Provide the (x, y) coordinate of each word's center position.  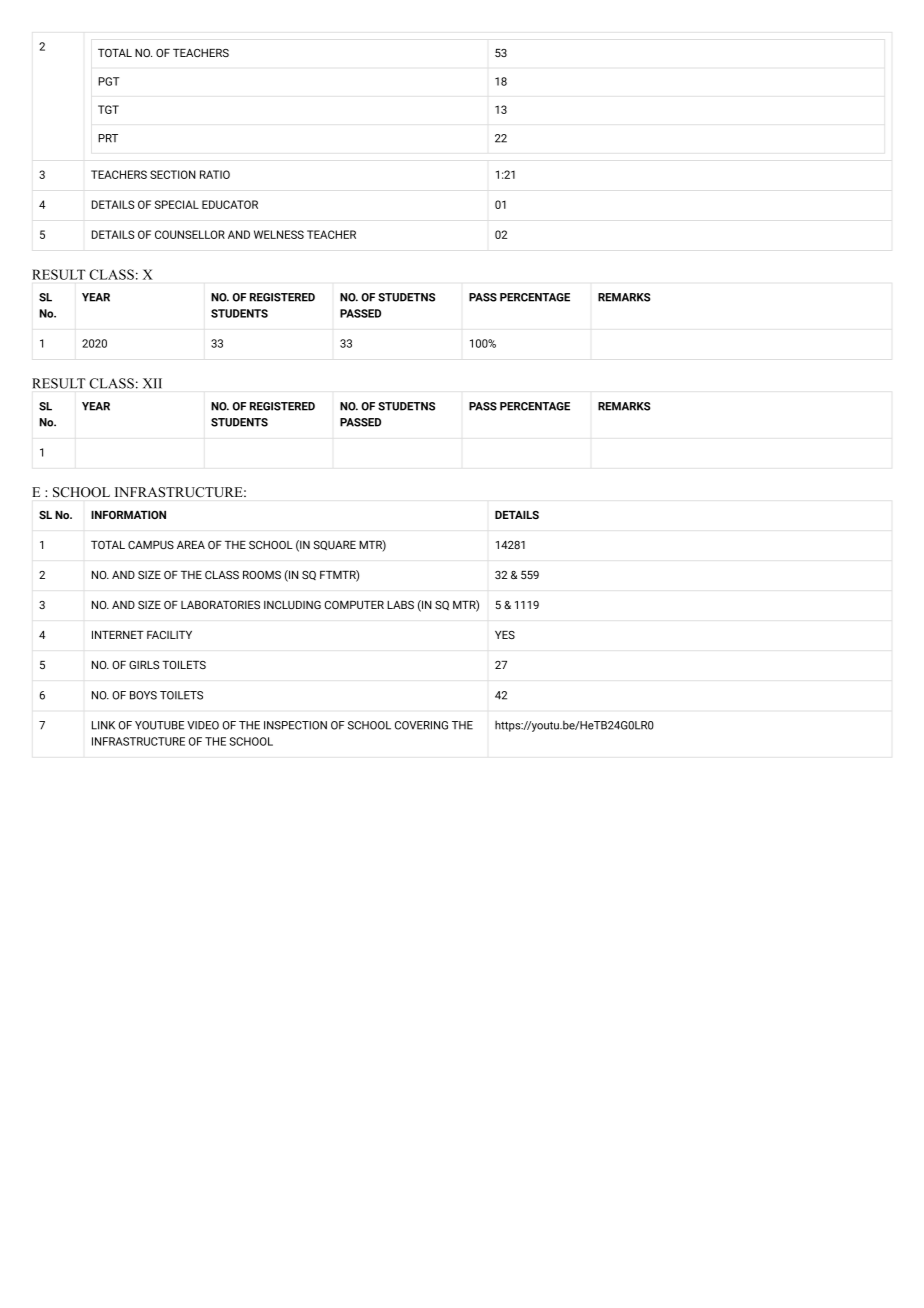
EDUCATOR (230, 204)
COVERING (421, 725)
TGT (108, 109)
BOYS (143, 695)
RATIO (215, 174)
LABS (400, 605)
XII (152, 383)
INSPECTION (295, 725)
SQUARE (335, 546)
